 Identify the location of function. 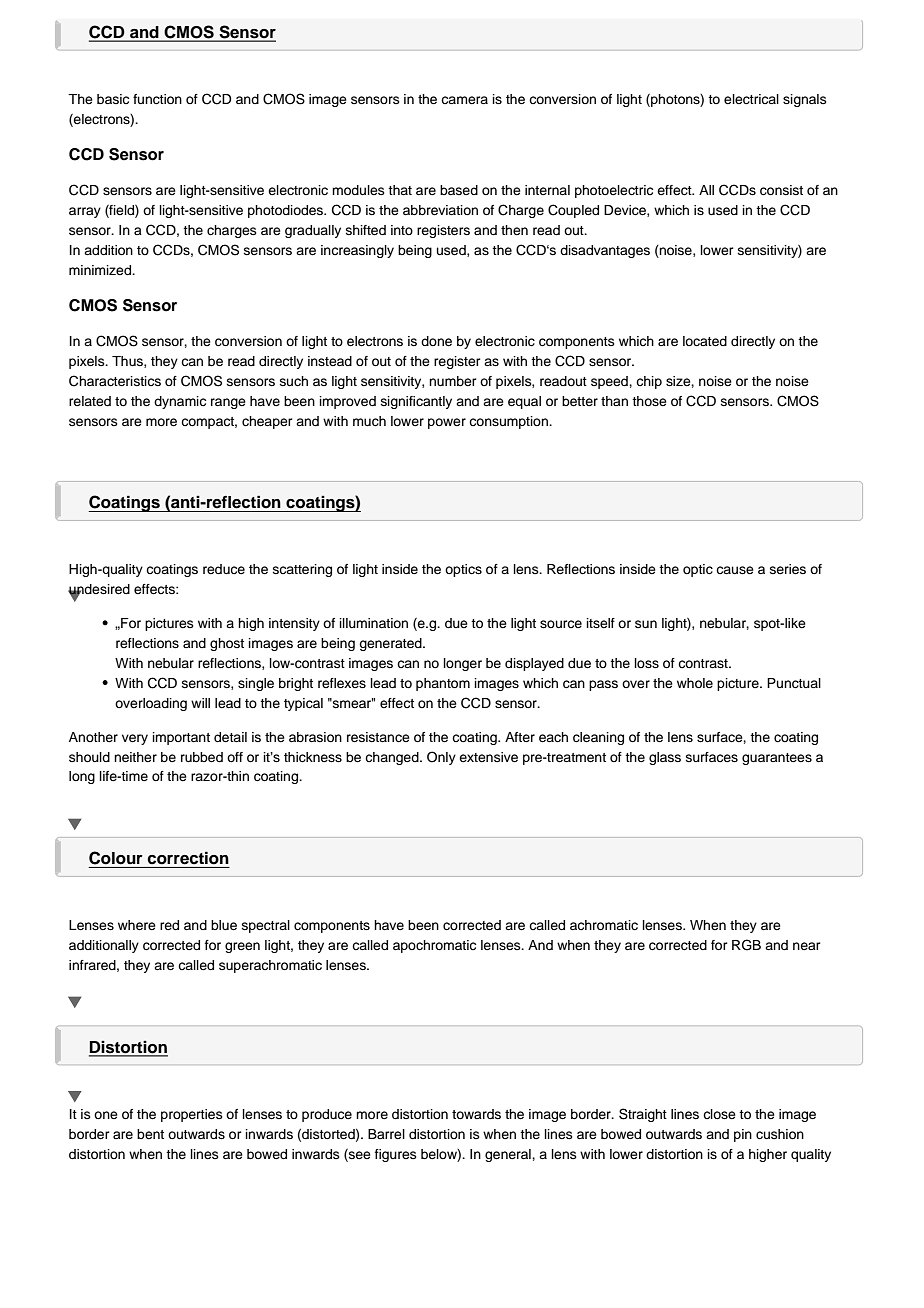
(157, 99).
